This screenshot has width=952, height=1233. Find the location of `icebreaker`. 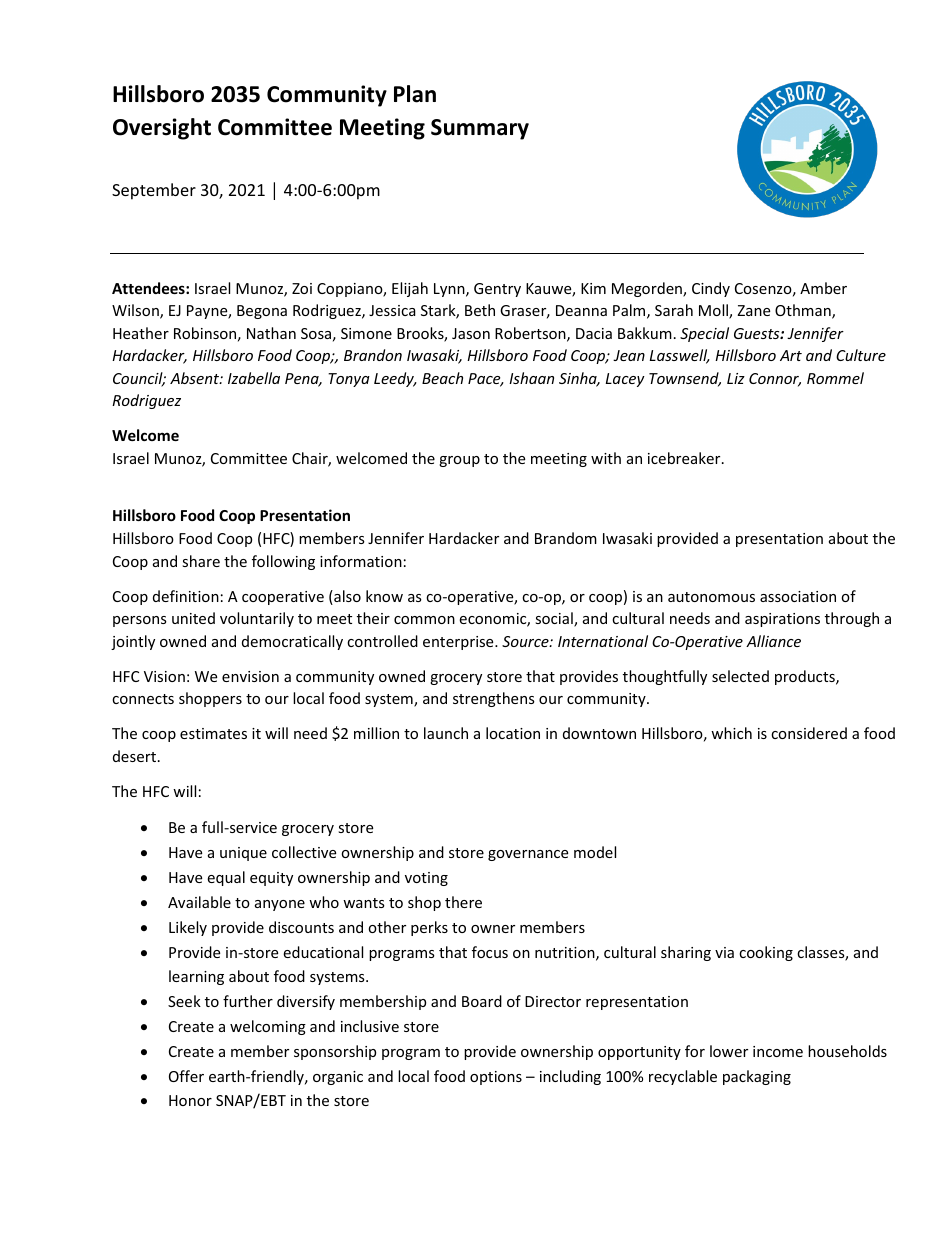

icebreaker is located at coordinates (685, 458).
